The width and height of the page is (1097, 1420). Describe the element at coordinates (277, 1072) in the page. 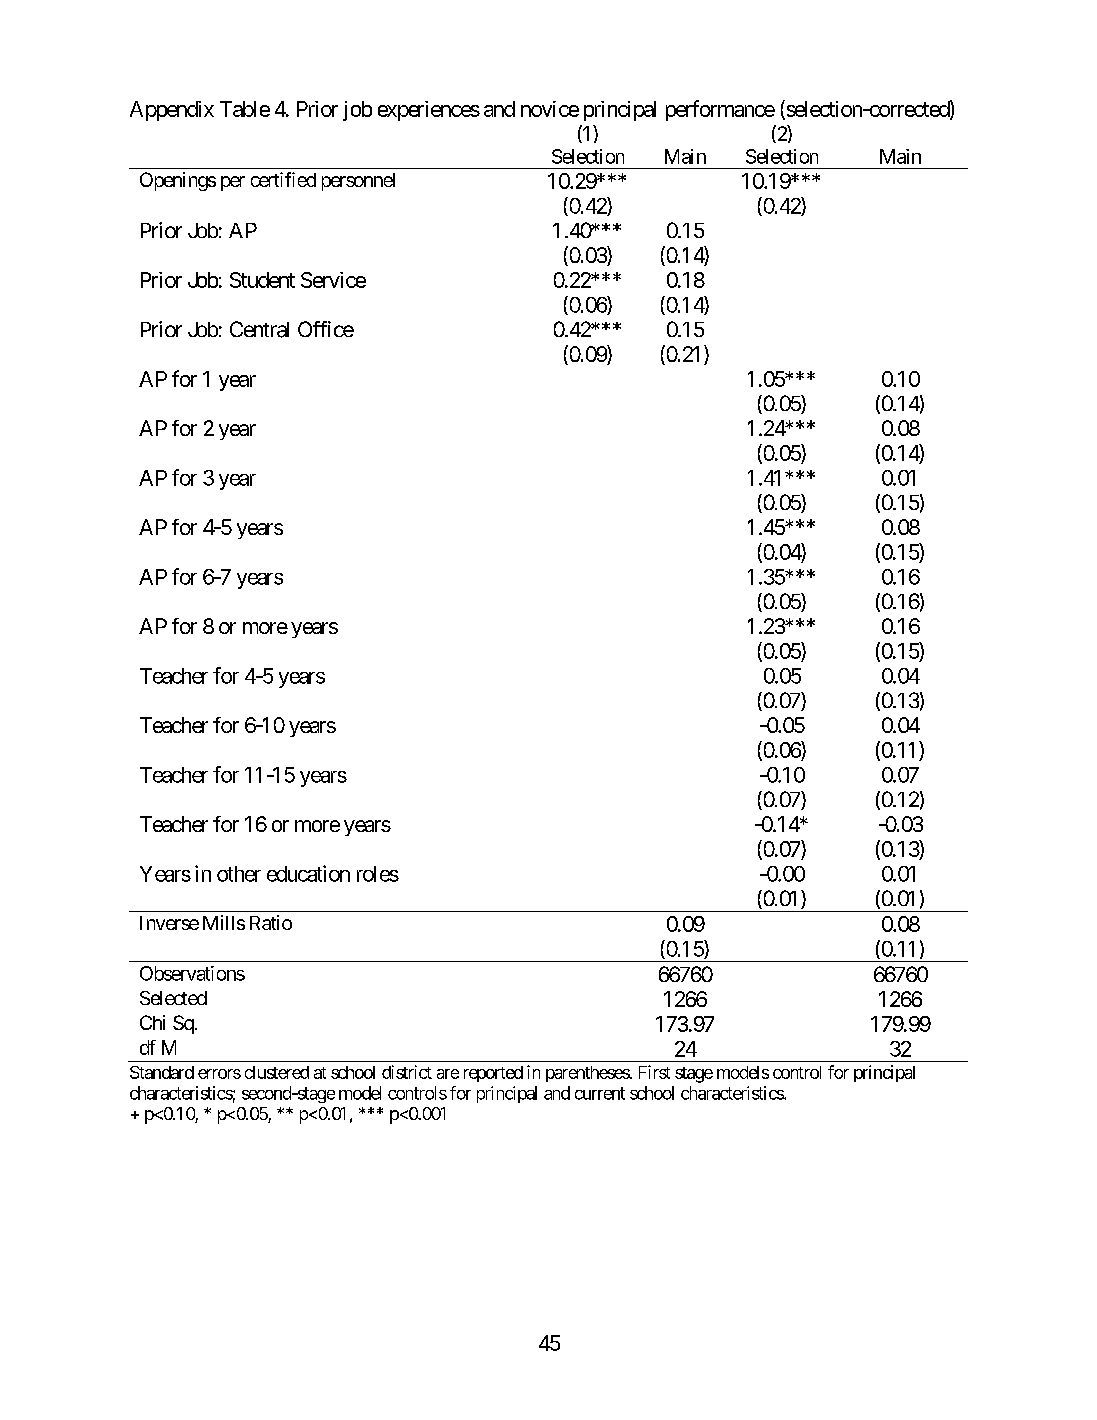

I see `clustered` at that location.
